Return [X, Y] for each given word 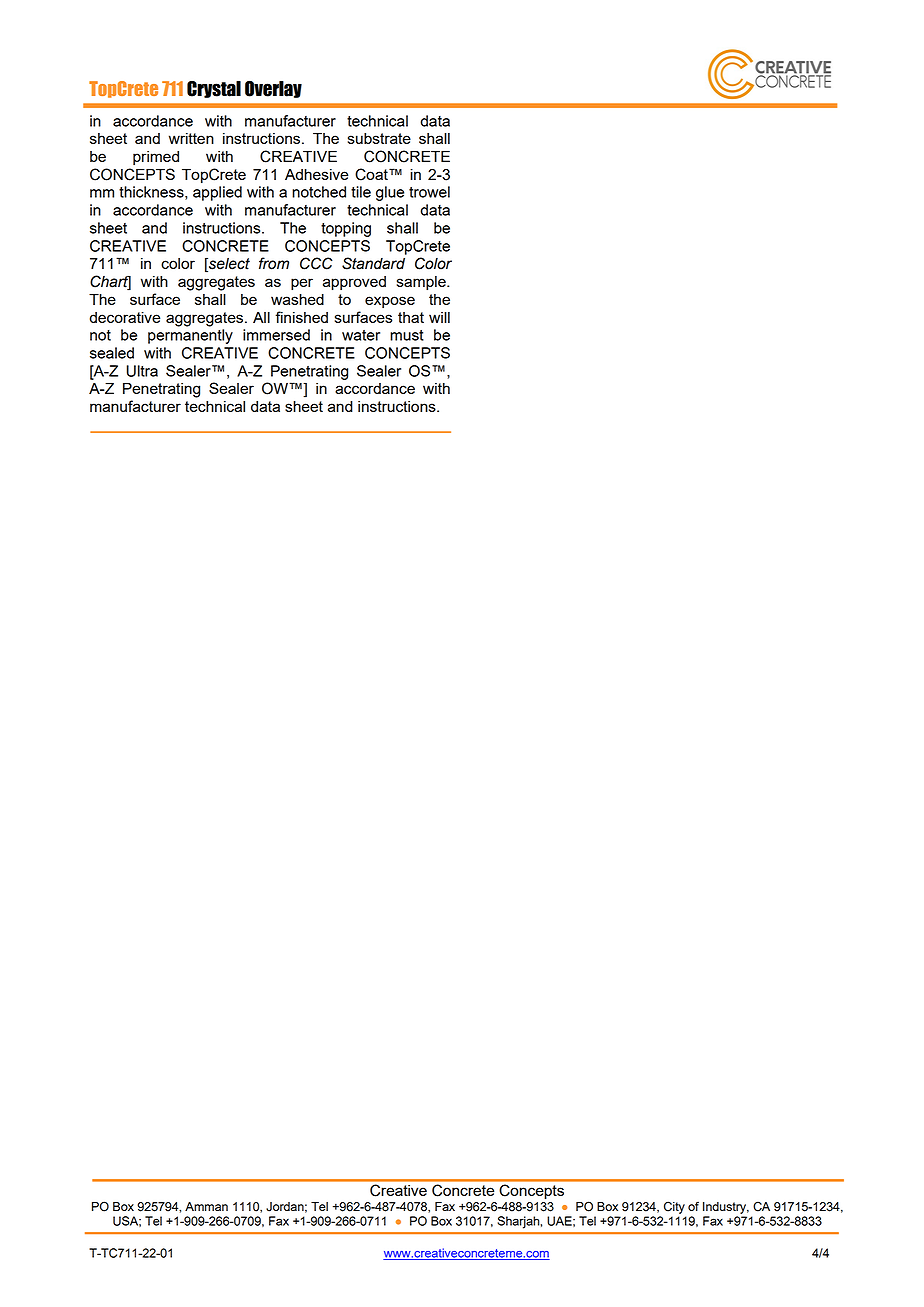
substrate [379, 138]
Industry [726, 1208]
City [674, 1207]
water [361, 335]
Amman [206, 1206]
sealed [112, 353]
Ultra [142, 371]
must [407, 335]
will [439, 317]
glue [390, 193]
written [191, 138]
